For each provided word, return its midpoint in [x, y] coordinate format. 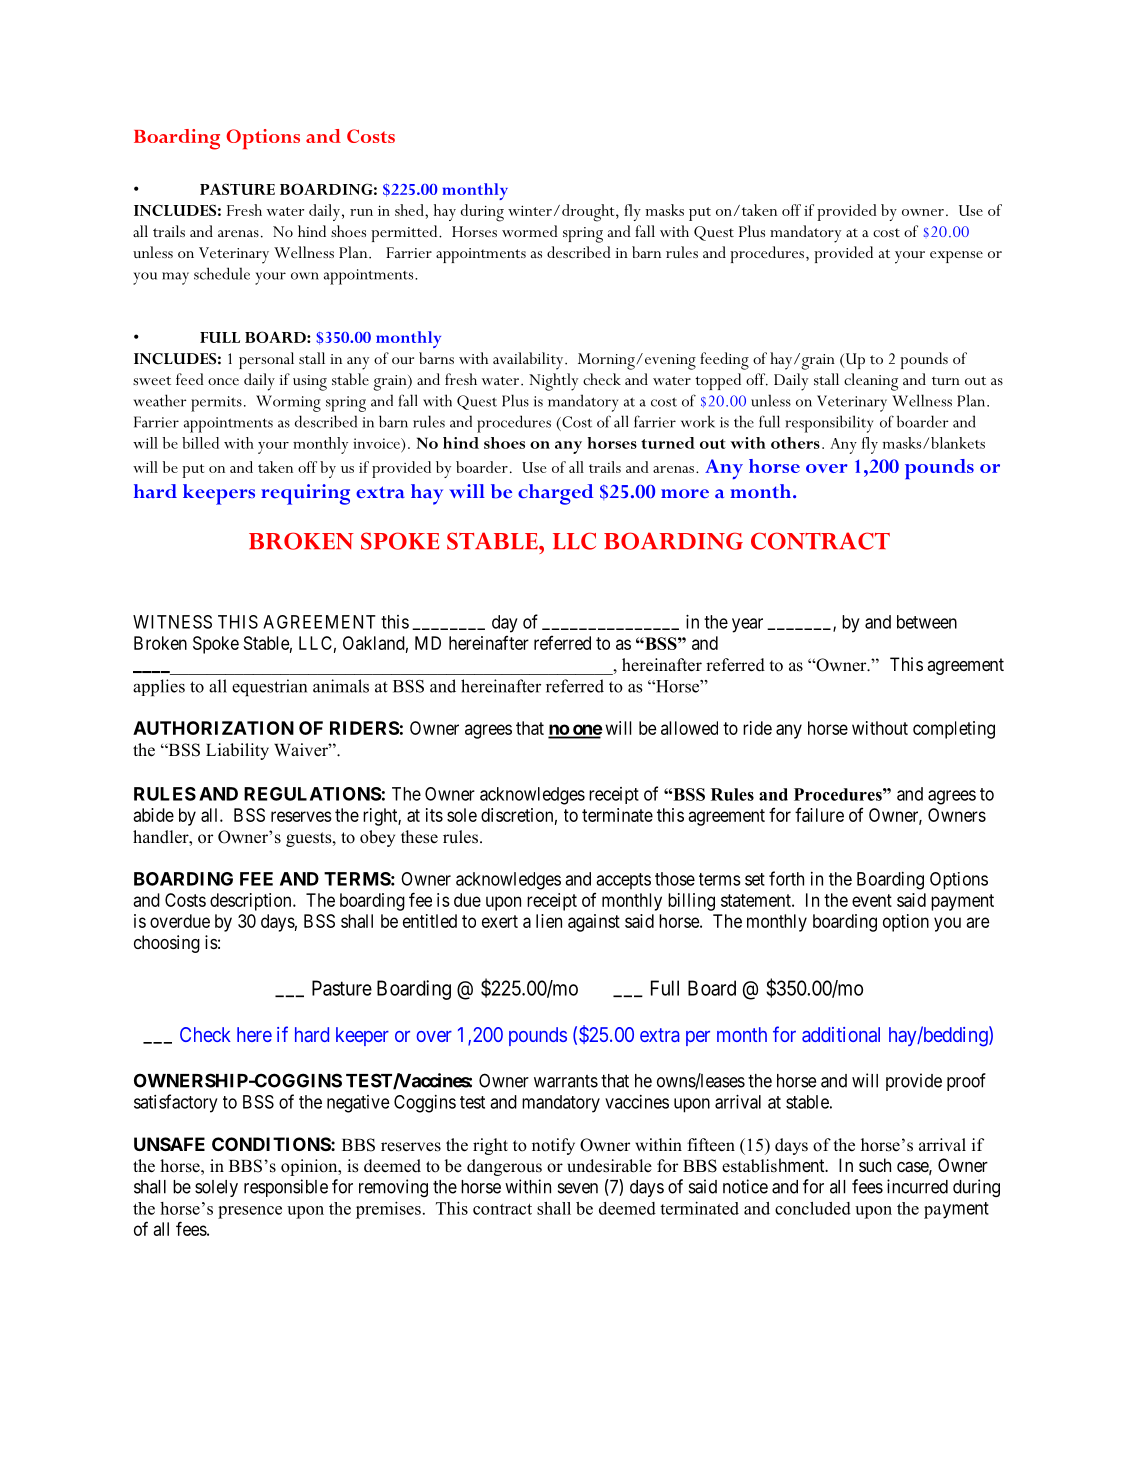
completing [954, 730]
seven [578, 1188]
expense [956, 257]
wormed [530, 231]
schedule [222, 273]
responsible [286, 1188]
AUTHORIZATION [213, 728]
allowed [689, 728]
